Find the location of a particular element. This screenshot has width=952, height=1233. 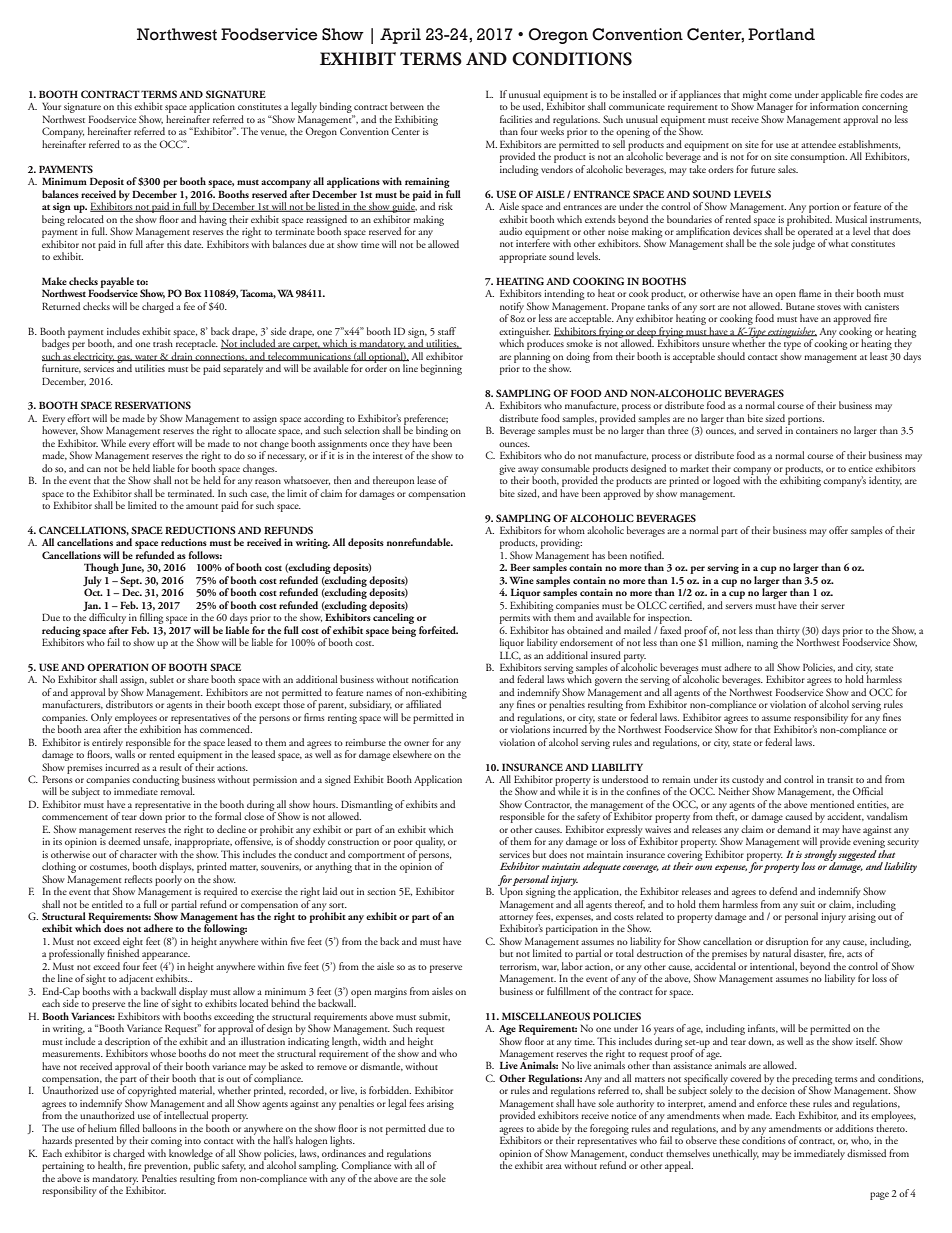

defend is located at coordinates (783, 891).
